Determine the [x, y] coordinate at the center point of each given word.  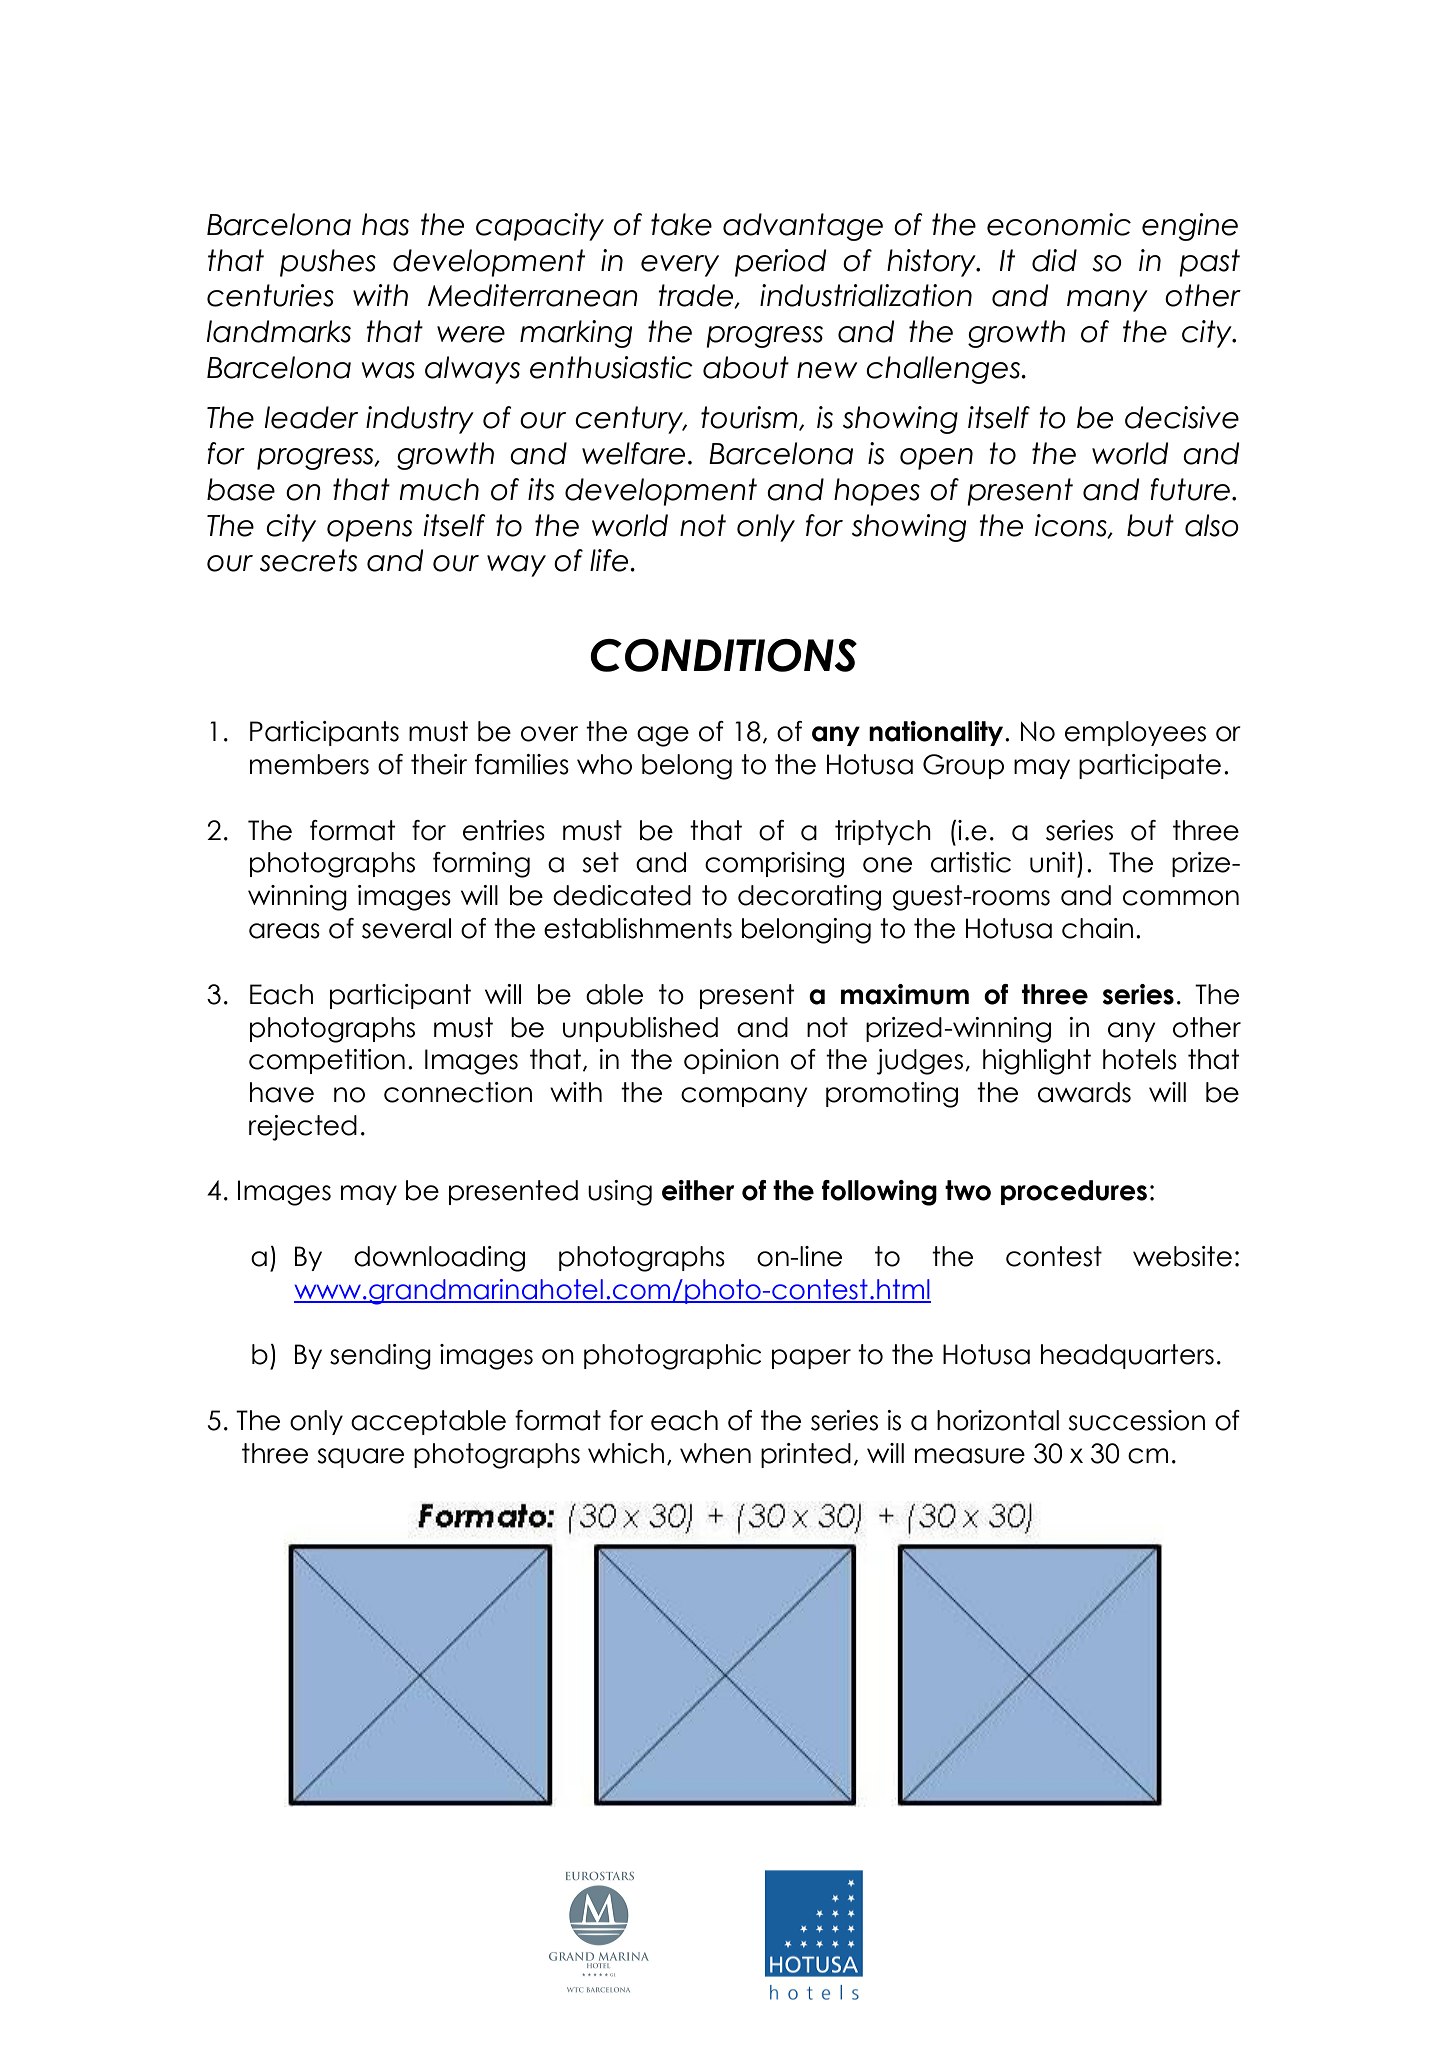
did [1054, 260]
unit [1053, 862]
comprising [774, 865]
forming [481, 865]
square [360, 1458]
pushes [328, 263]
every [680, 266]
